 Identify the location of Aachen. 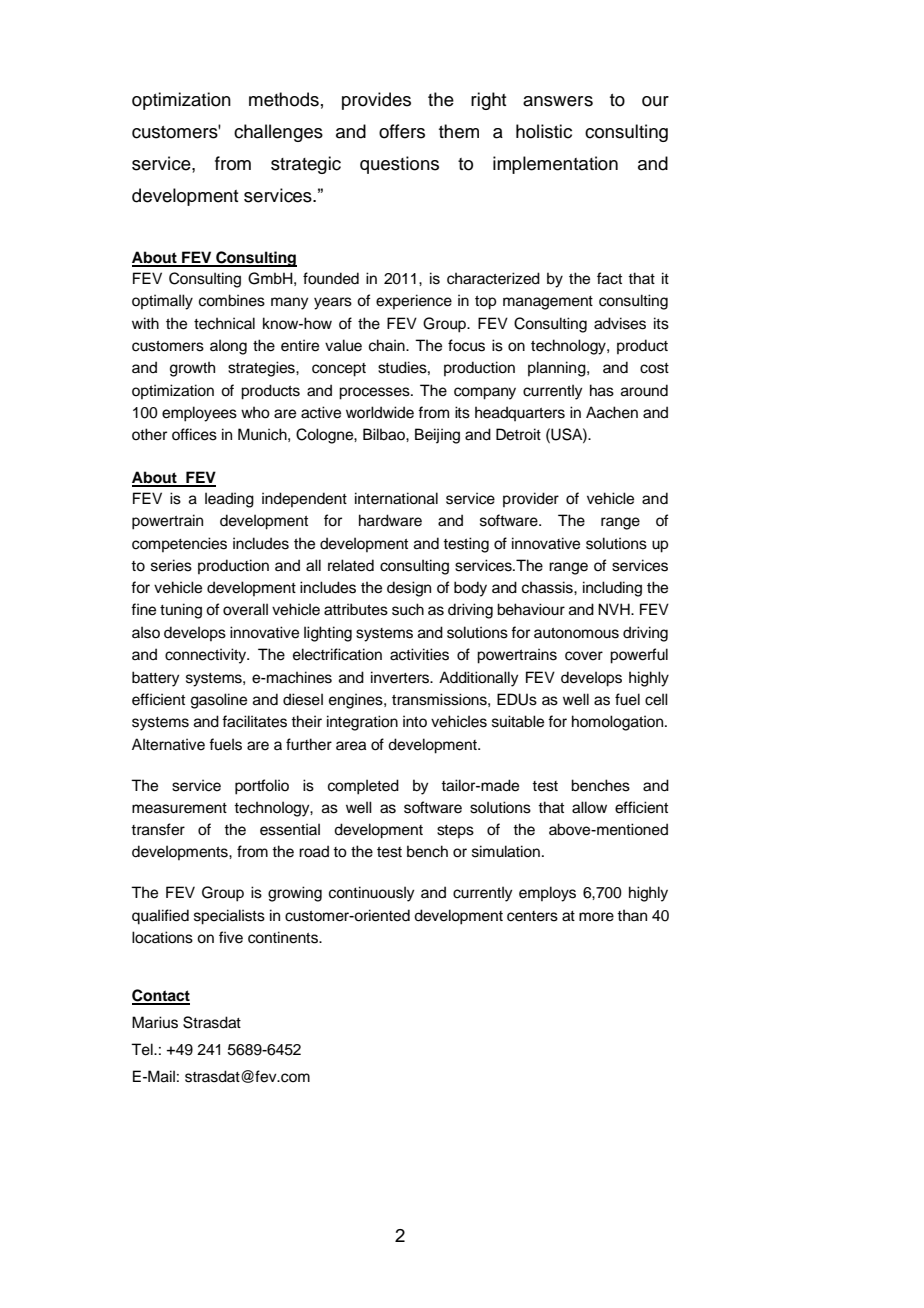
(612, 412).
